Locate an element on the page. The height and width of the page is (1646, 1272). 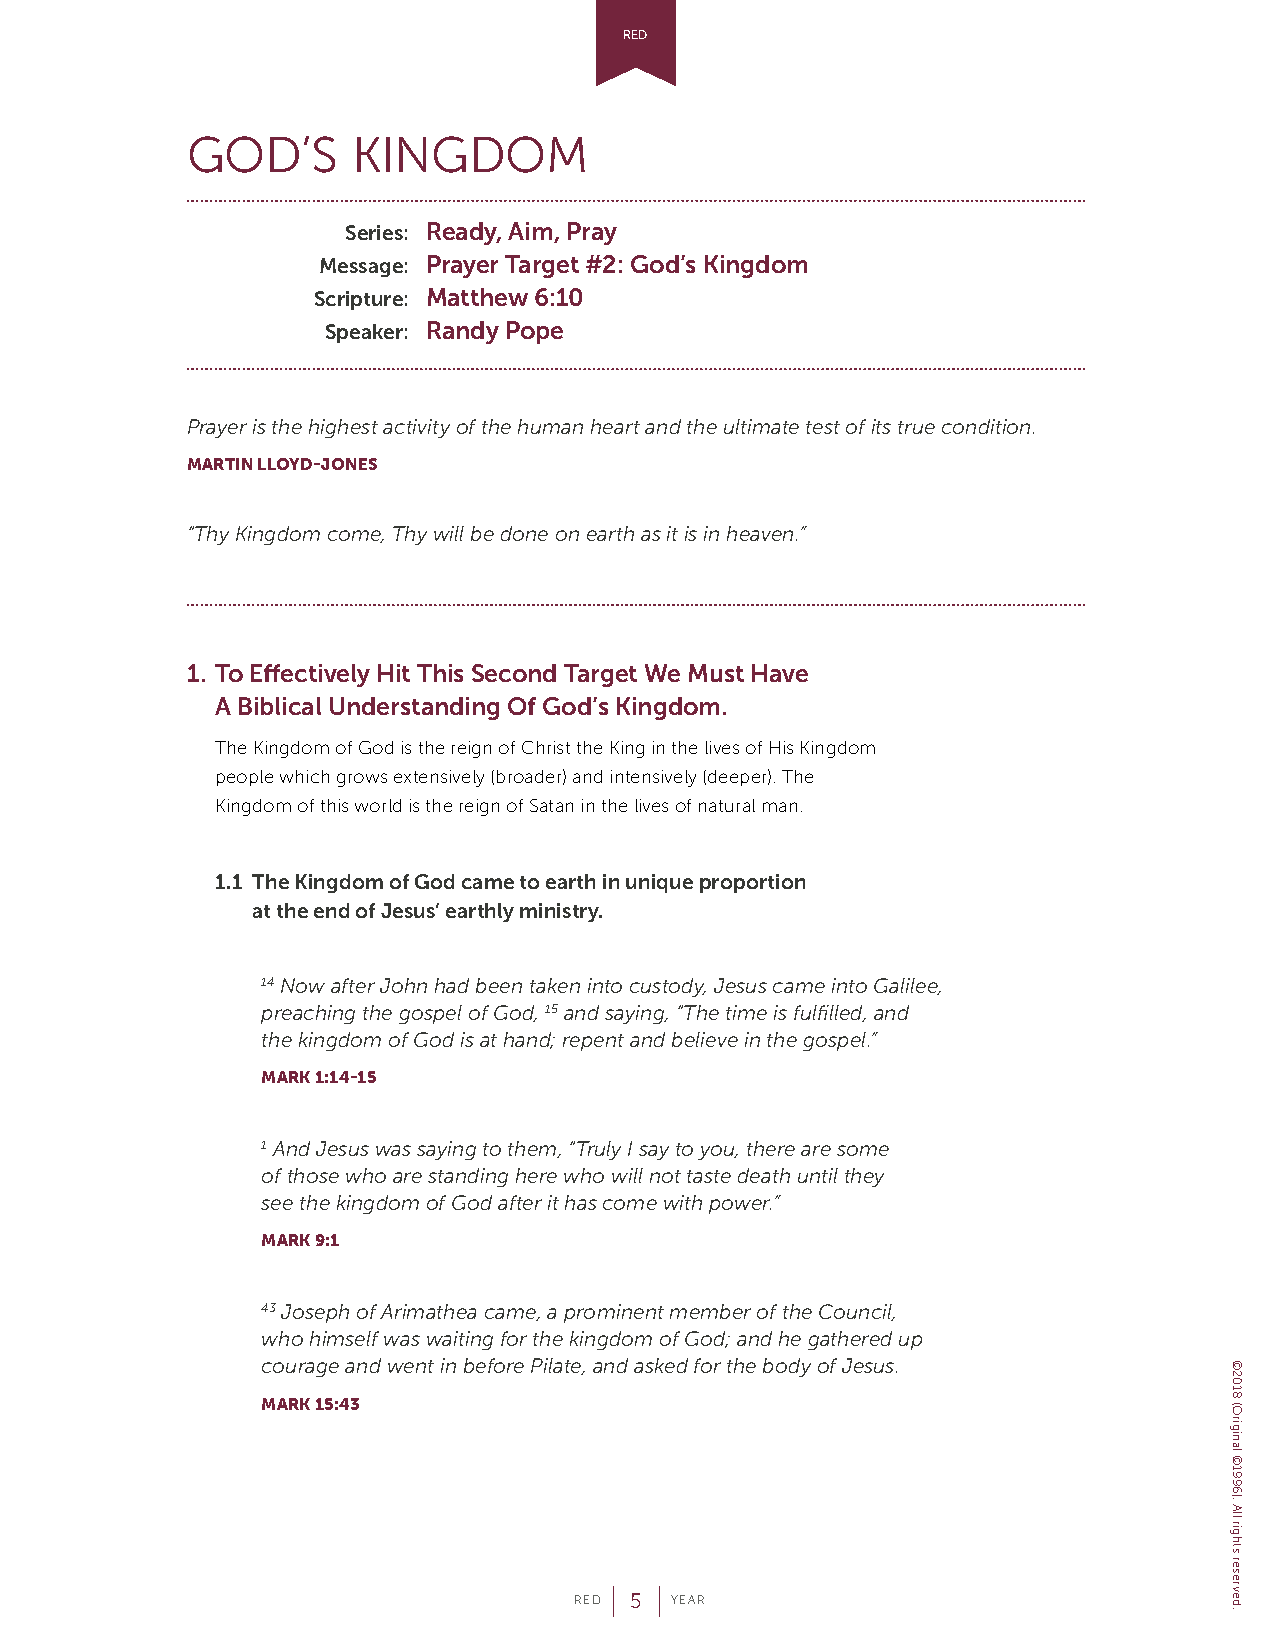
Message is located at coordinates (361, 267).
